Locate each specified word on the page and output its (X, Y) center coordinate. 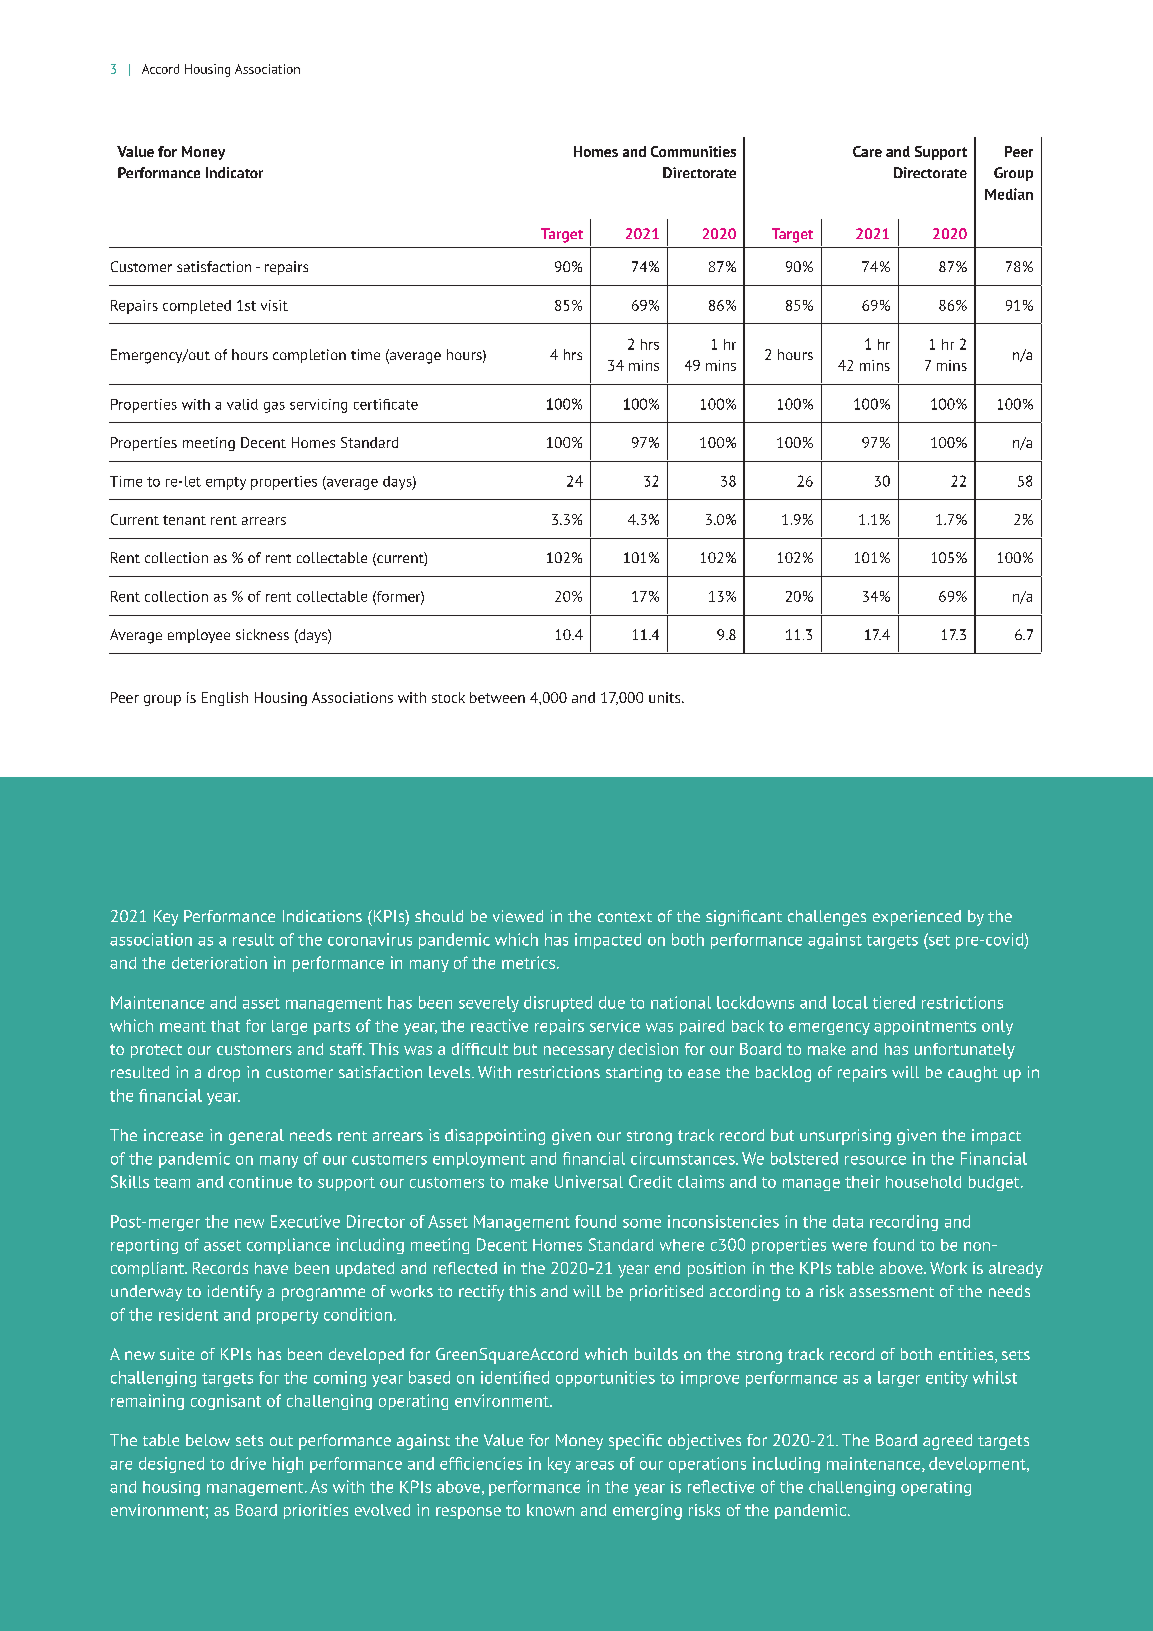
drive (248, 1463)
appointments (925, 1027)
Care (867, 151)
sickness (262, 634)
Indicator (234, 172)
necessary (579, 1052)
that (225, 1026)
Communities (693, 151)
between (497, 697)
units (666, 697)
